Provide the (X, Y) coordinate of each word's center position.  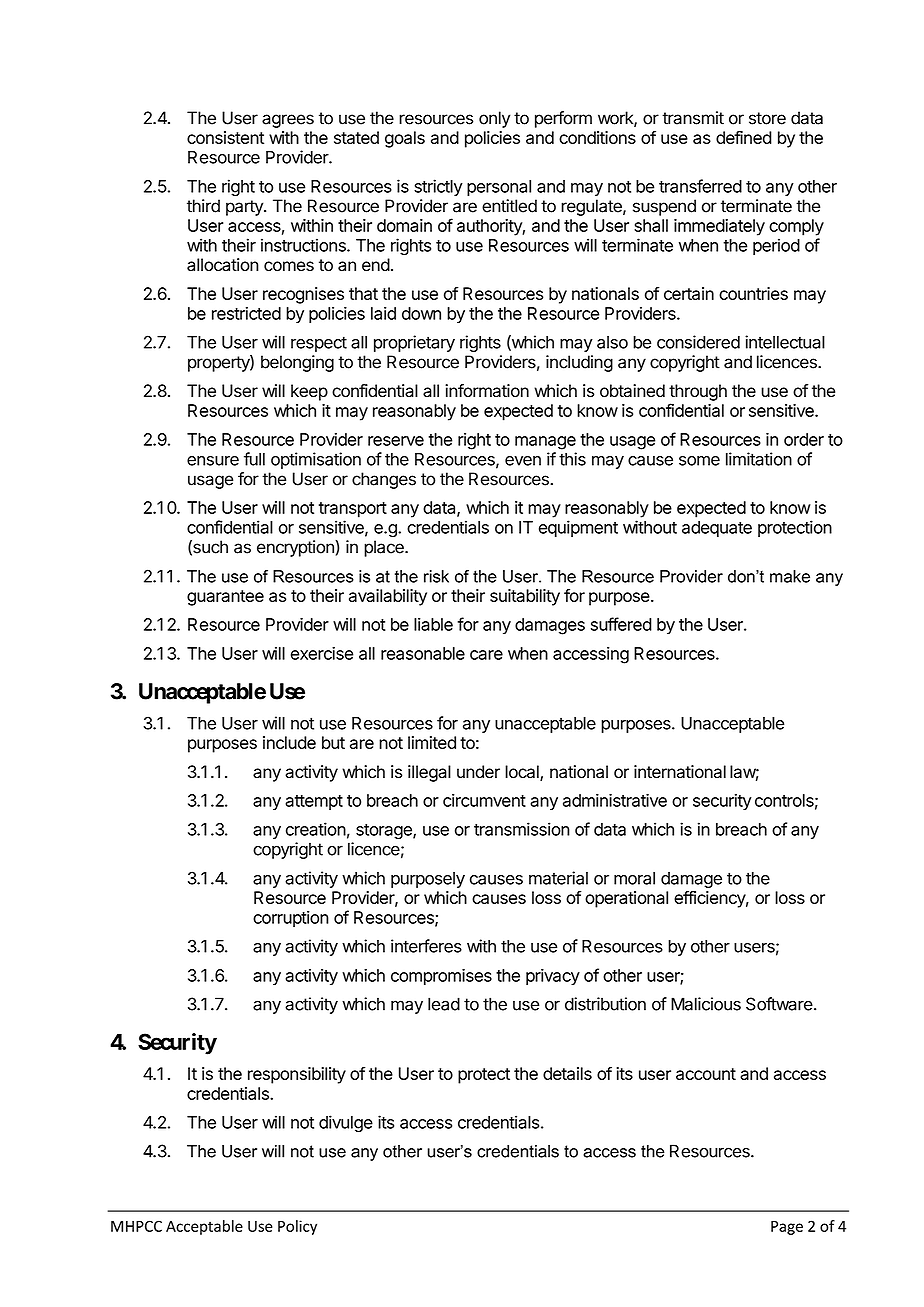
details (567, 1073)
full (254, 459)
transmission (522, 829)
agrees (288, 121)
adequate (717, 529)
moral (634, 878)
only (494, 119)
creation (316, 829)
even (523, 461)
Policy (297, 1227)
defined (744, 137)
